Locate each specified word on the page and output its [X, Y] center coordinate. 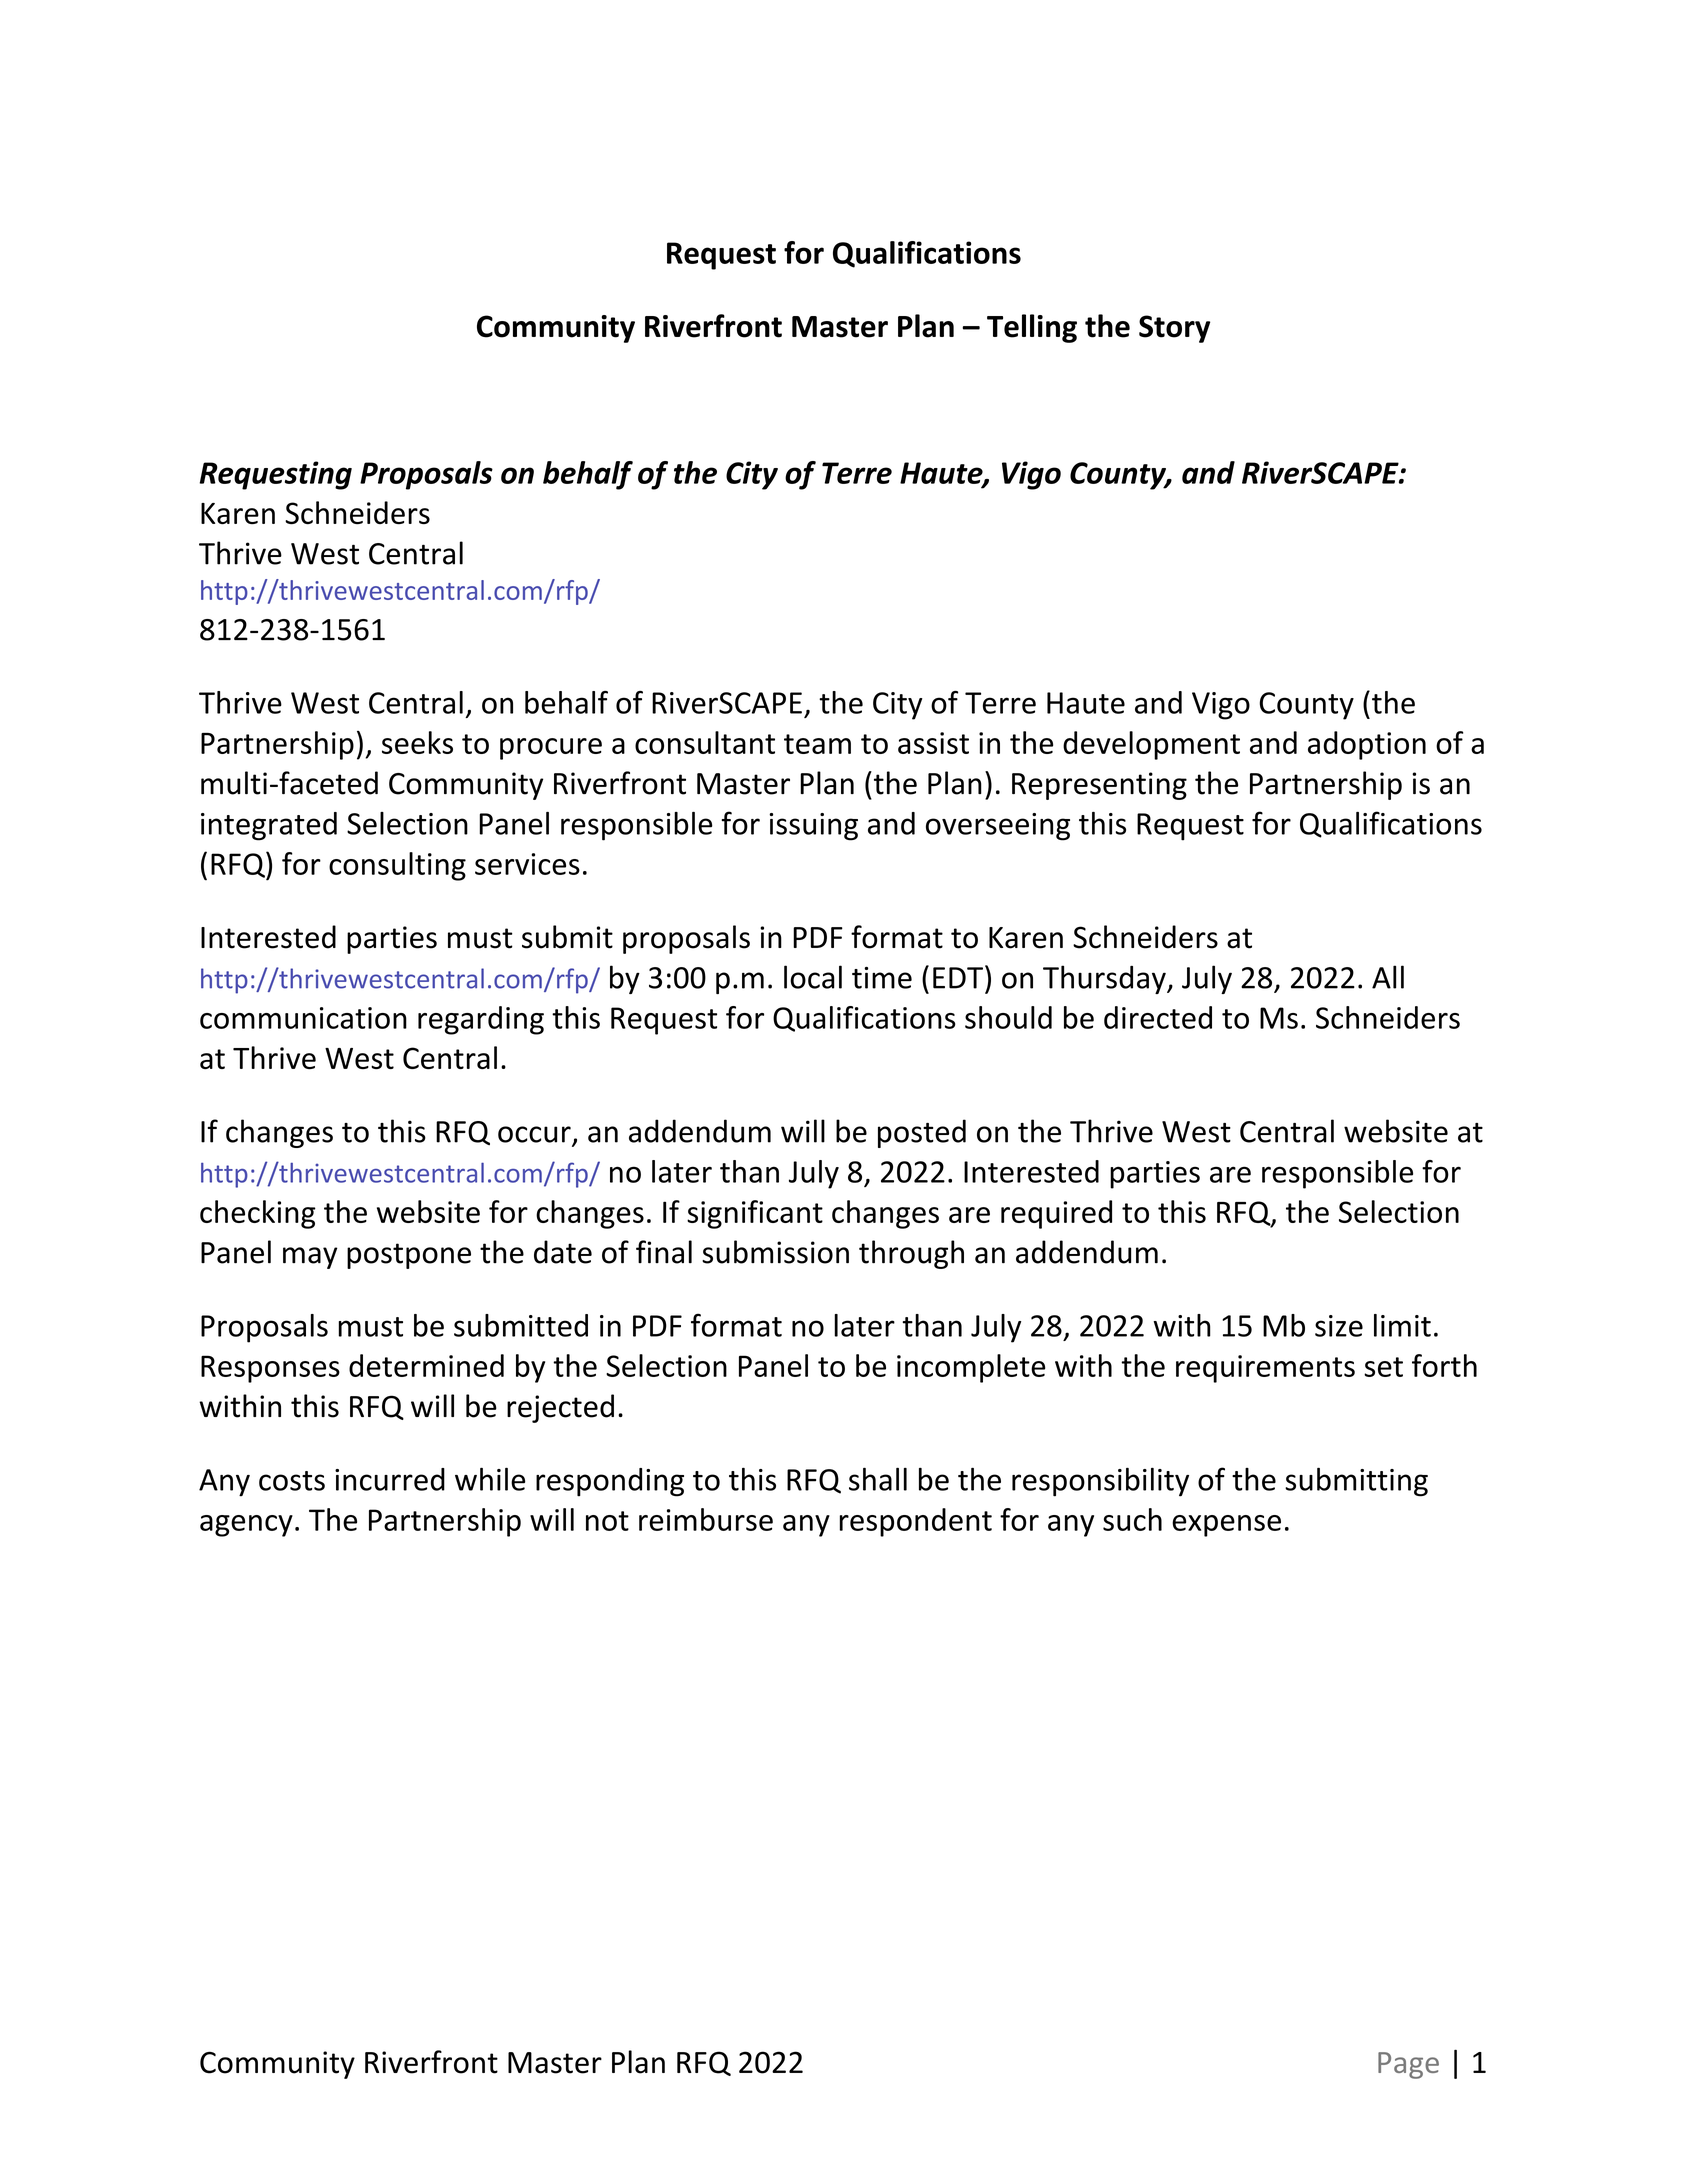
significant [755, 1214]
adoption [1367, 745]
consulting [397, 866]
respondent [916, 1522]
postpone [409, 1256]
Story [1174, 329]
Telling [1032, 328]
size [1339, 1326]
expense [1226, 1526]
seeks [417, 742]
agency [246, 1526]
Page [1408, 2065]
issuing [813, 827]
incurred [390, 1479]
